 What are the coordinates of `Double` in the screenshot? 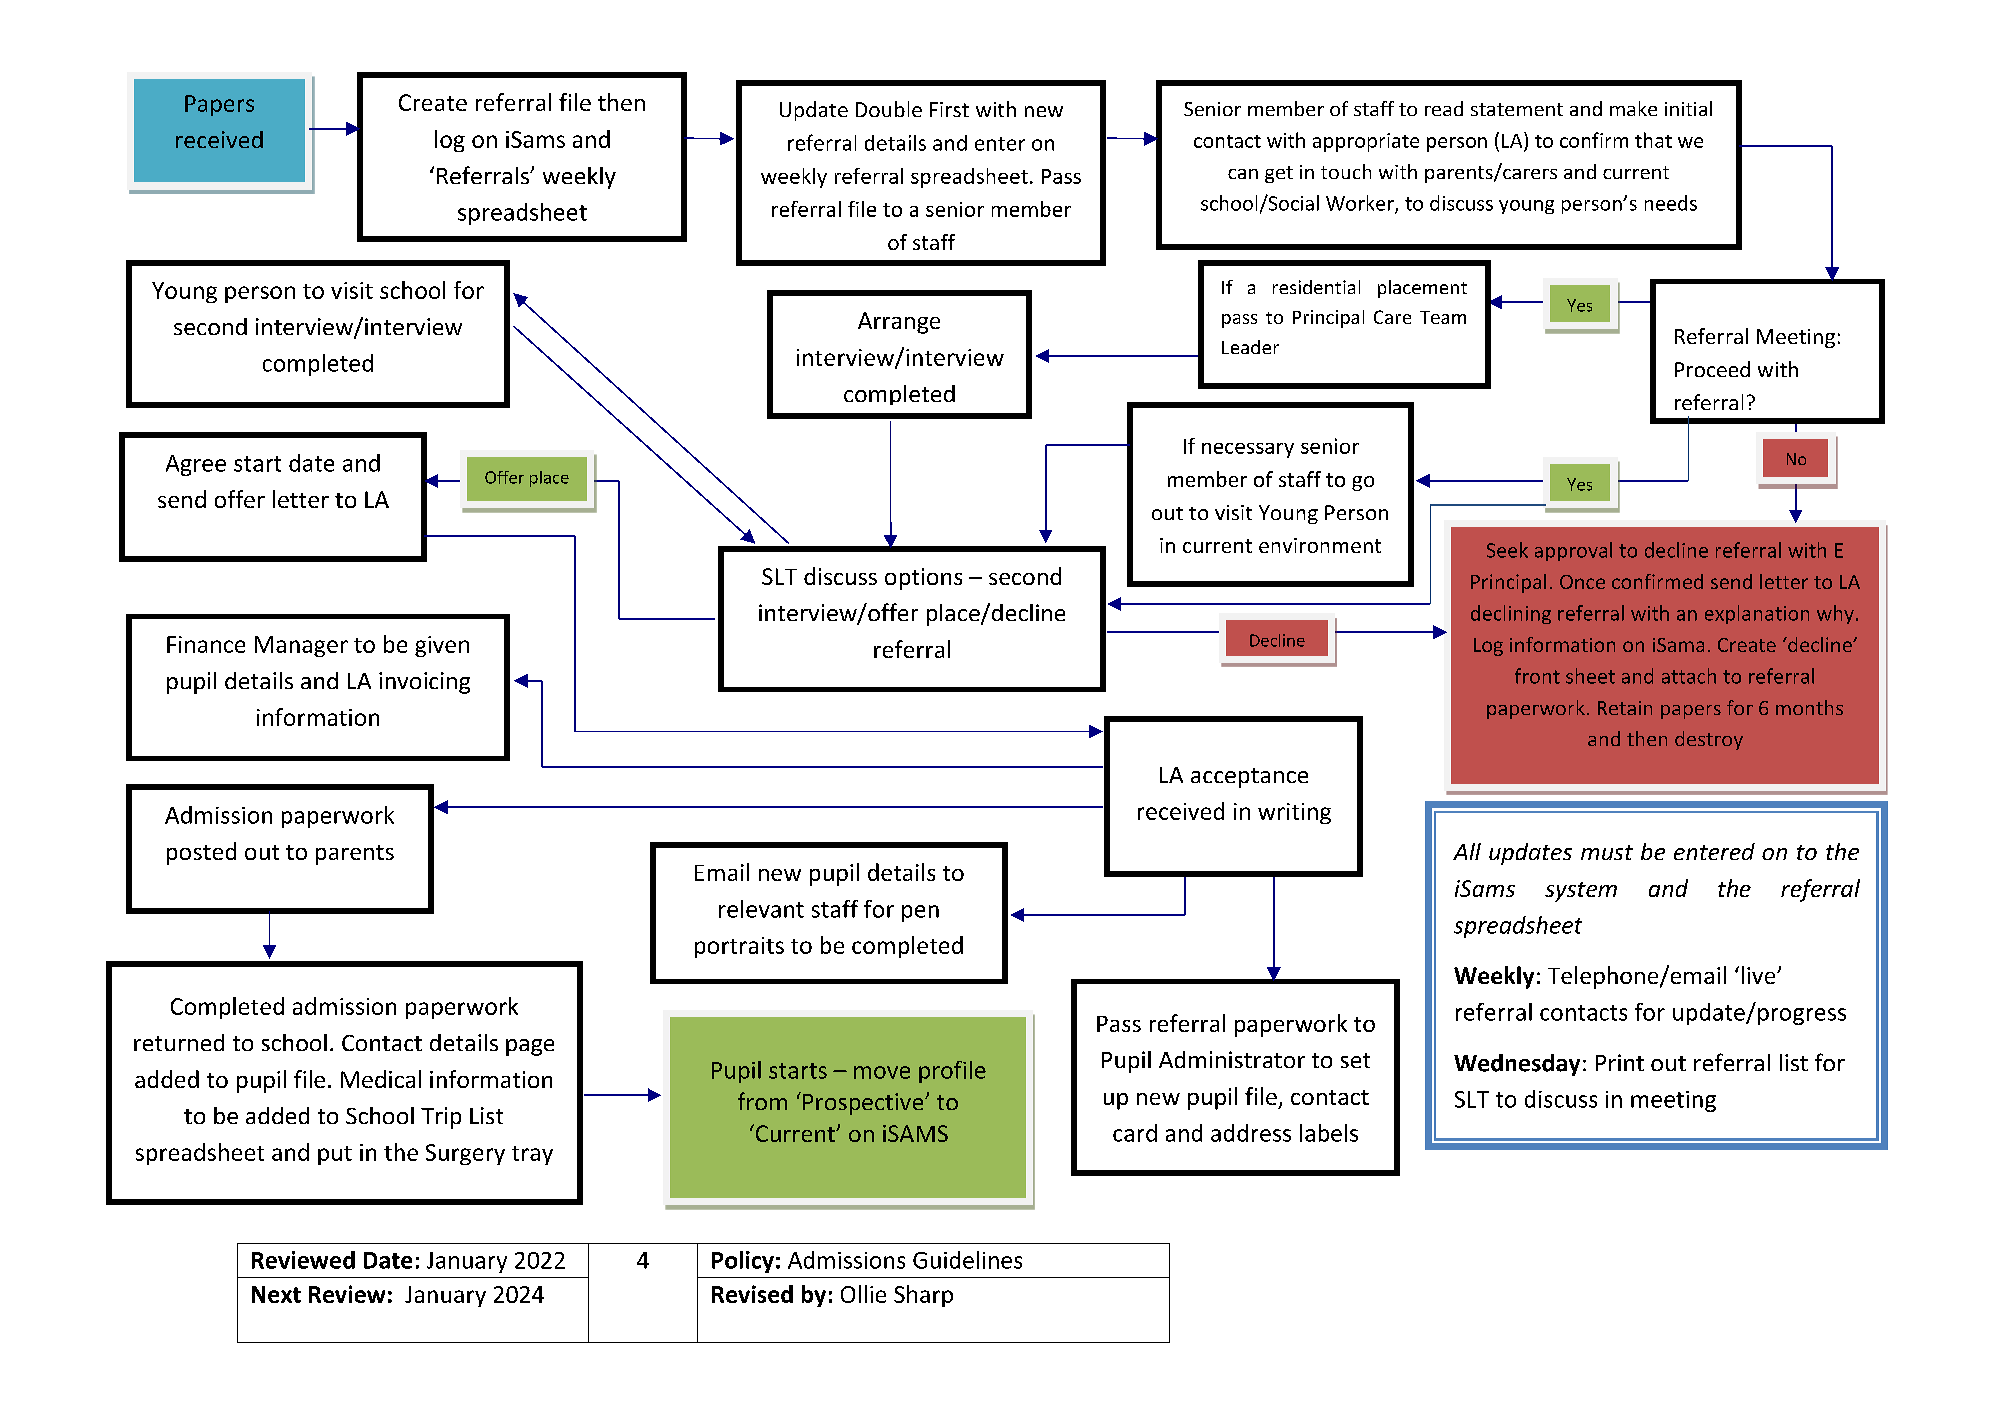 It's located at (889, 109).
